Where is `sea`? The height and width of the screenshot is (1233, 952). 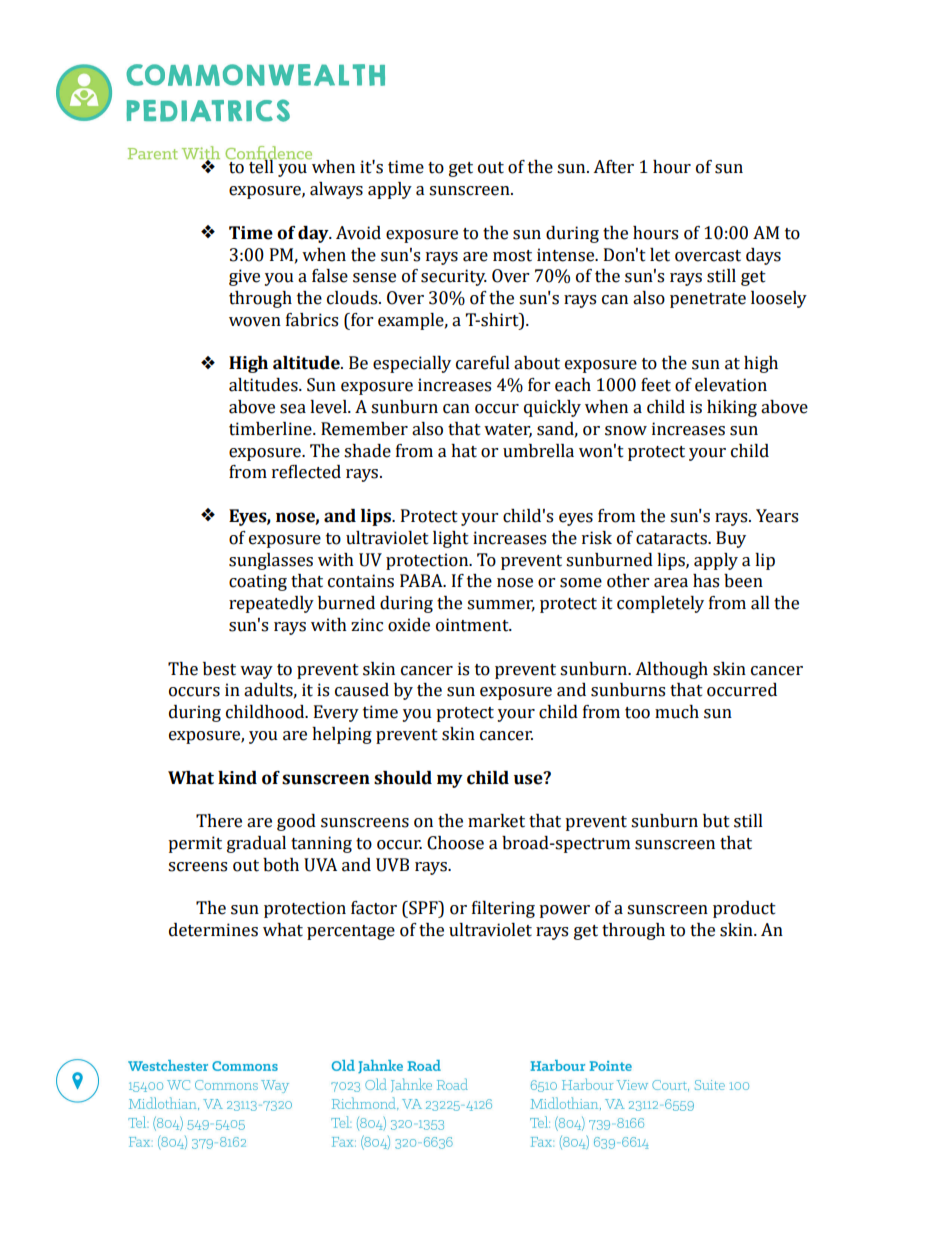
sea is located at coordinates (293, 409).
